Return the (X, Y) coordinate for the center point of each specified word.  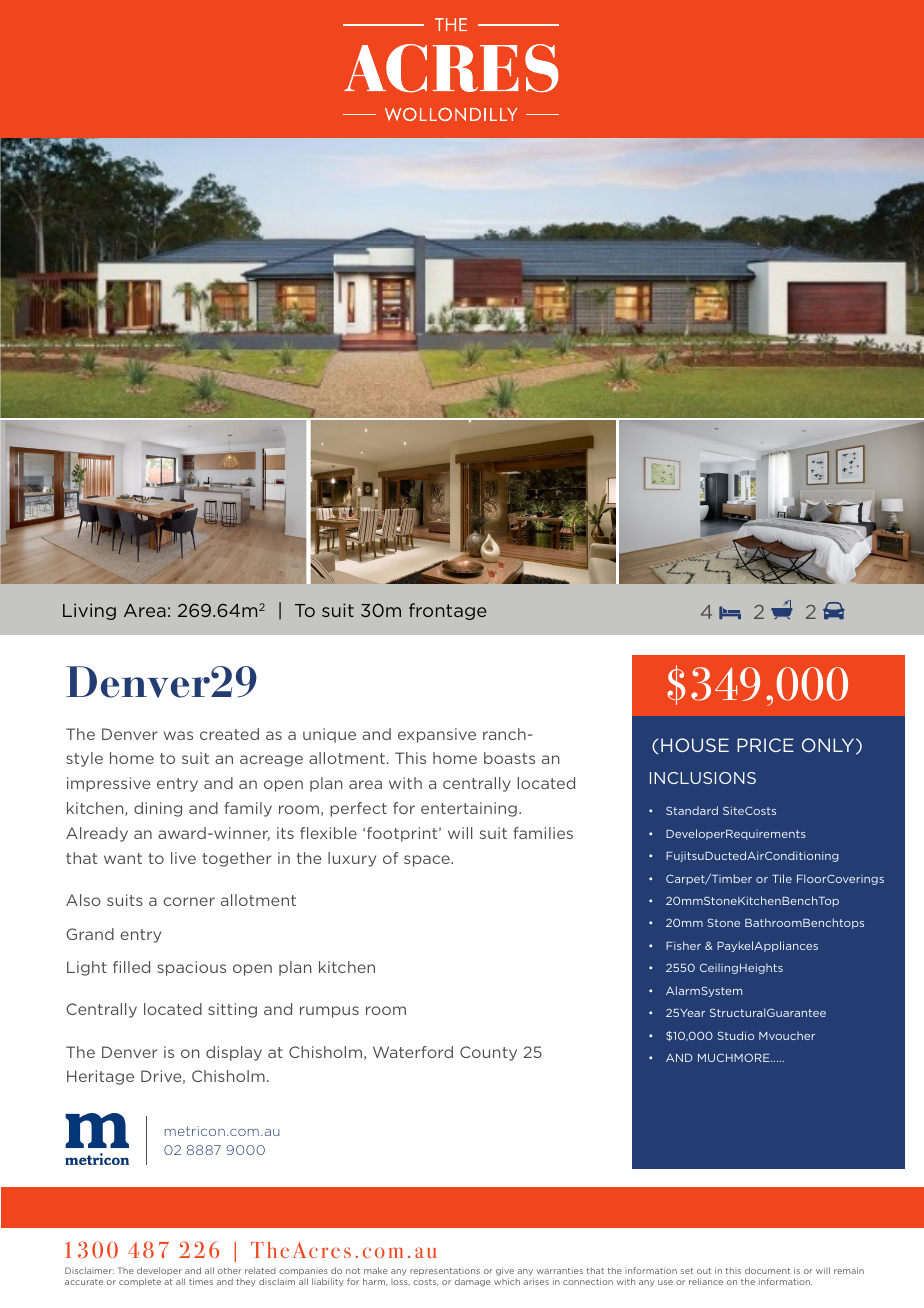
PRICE (765, 745)
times (201, 1281)
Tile (782, 878)
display (234, 1053)
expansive (437, 735)
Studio (735, 1035)
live (183, 858)
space (428, 861)
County (488, 1053)
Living (89, 611)
